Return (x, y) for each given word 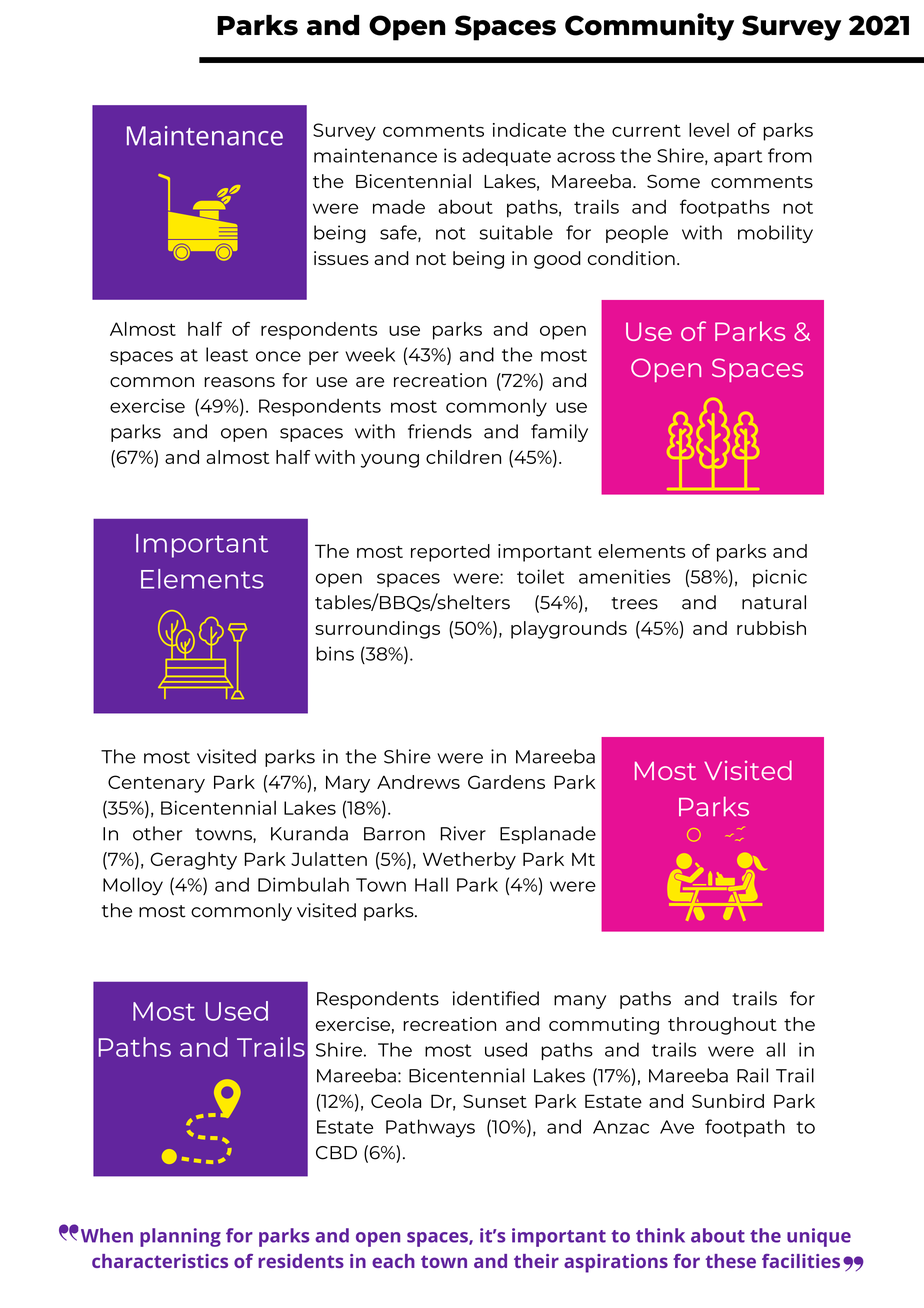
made (399, 207)
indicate (529, 130)
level (709, 130)
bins (335, 653)
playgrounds (569, 630)
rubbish (771, 628)
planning (180, 1237)
